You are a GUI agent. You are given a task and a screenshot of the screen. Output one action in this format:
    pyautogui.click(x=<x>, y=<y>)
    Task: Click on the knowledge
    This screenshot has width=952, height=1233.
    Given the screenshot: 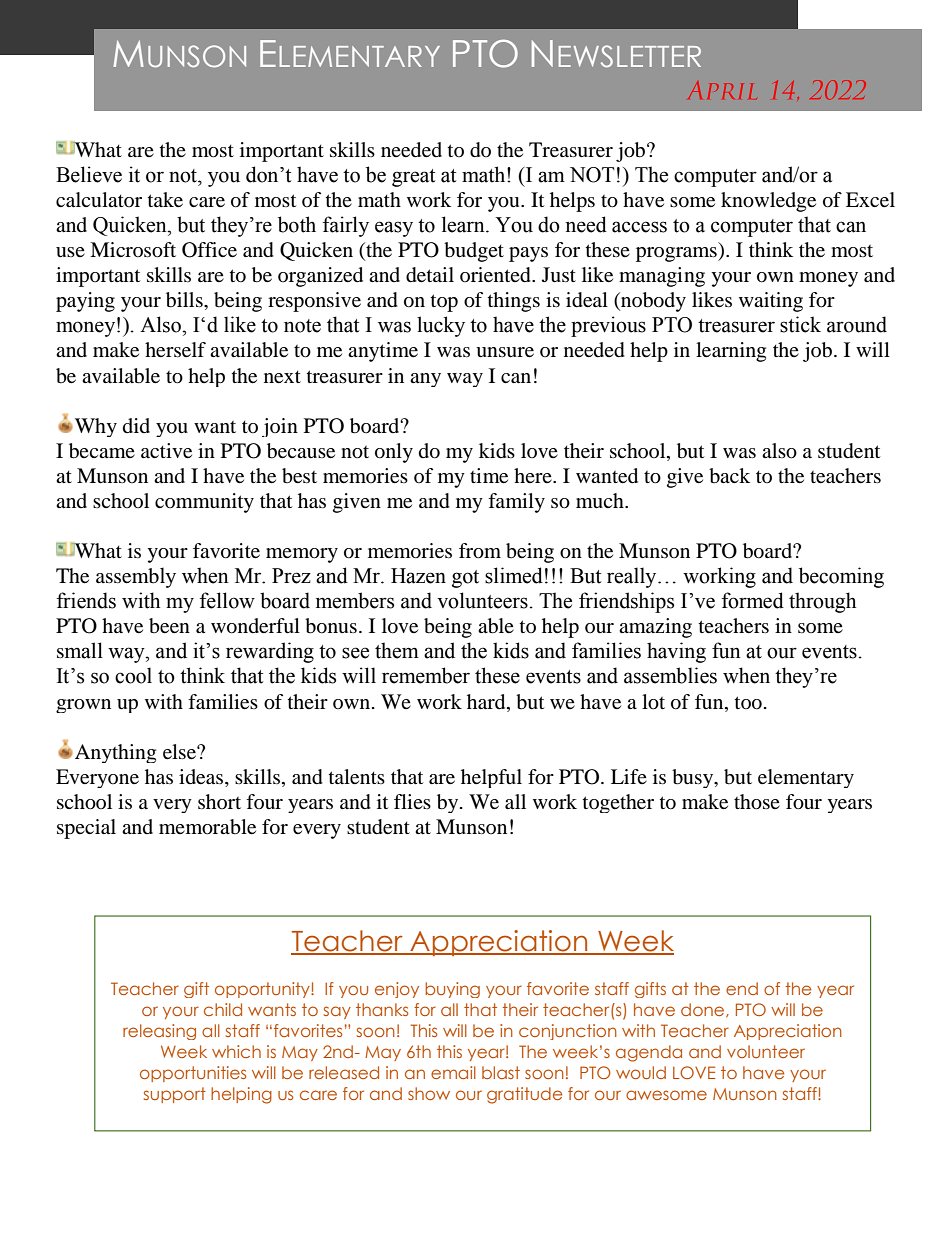 What is the action you would take?
    pyautogui.click(x=768, y=202)
